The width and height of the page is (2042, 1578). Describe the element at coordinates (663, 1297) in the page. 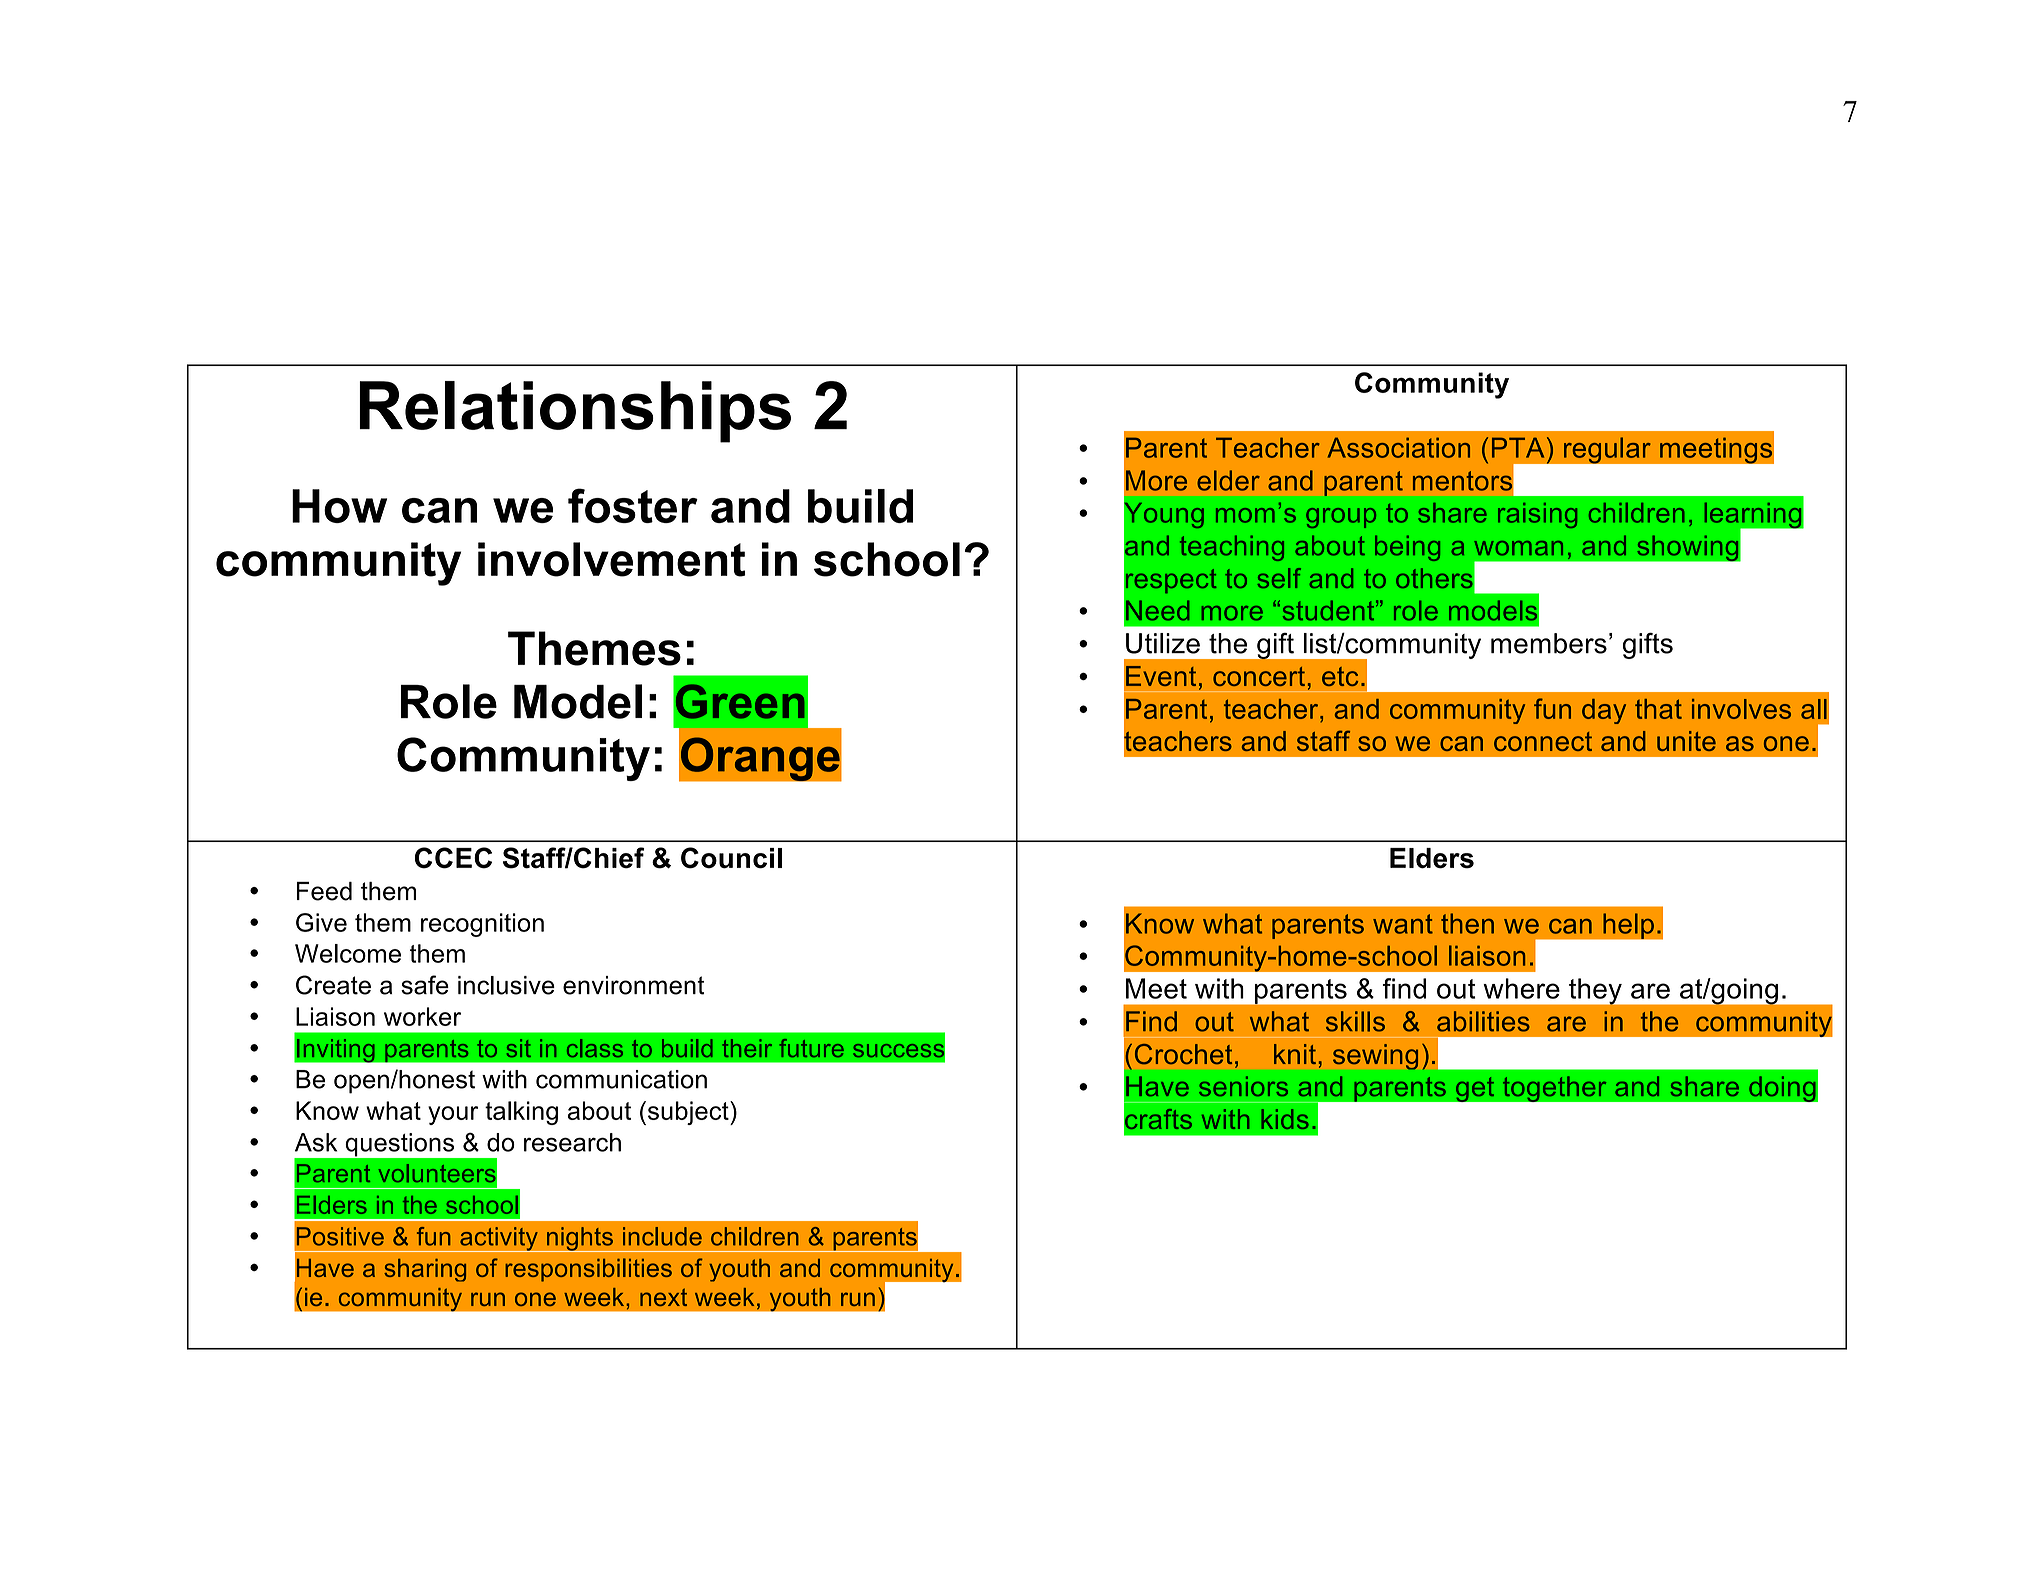

I see `next` at that location.
